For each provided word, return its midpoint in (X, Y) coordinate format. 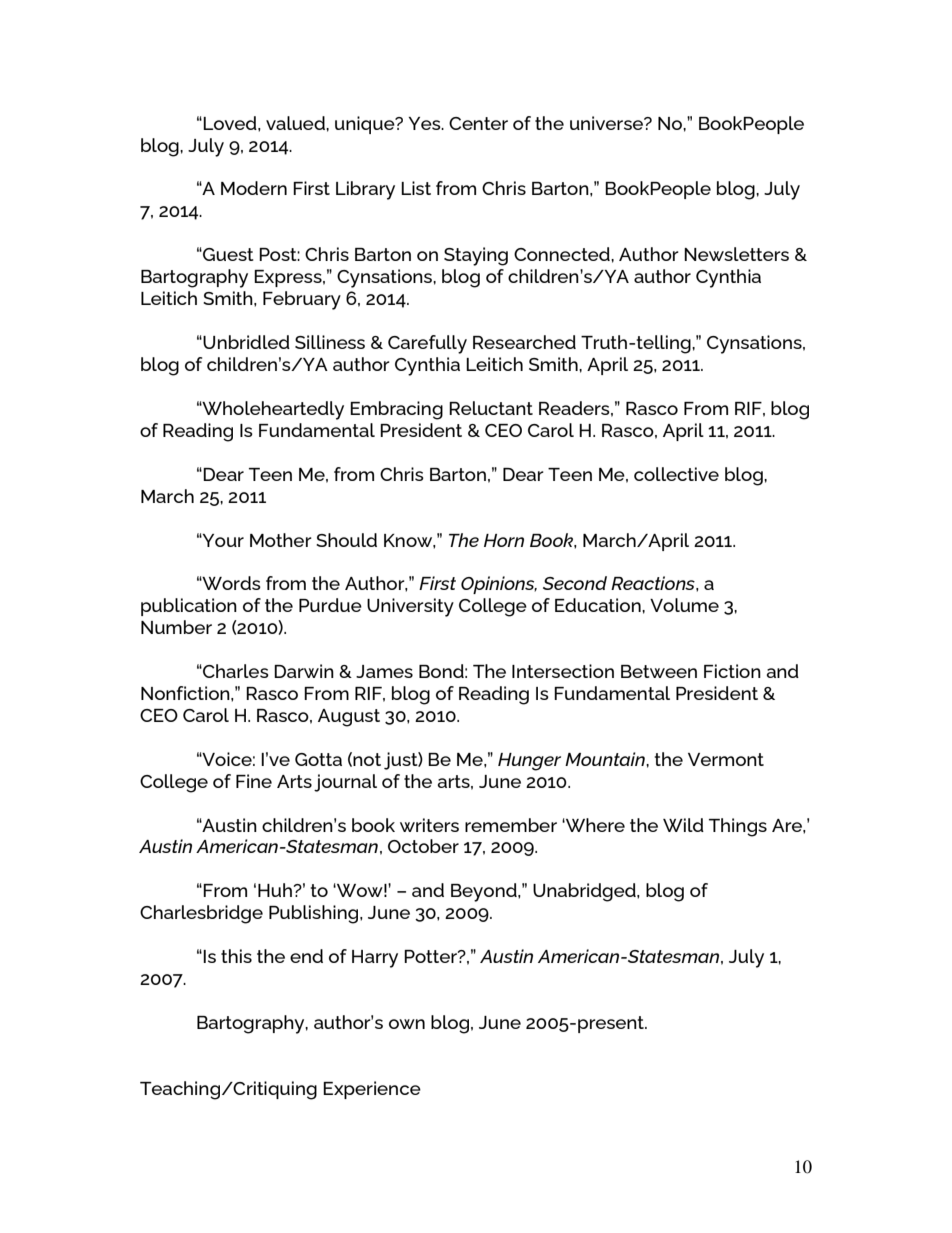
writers (429, 825)
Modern (254, 188)
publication (189, 607)
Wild (683, 825)
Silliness (330, 342)
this (236, 956)
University (410, 607)
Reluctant (491, 408)
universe (607, 123)
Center (478, 123)
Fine (254, 781)
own (407, 1024)
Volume (684, 605)
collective (676, 474)
